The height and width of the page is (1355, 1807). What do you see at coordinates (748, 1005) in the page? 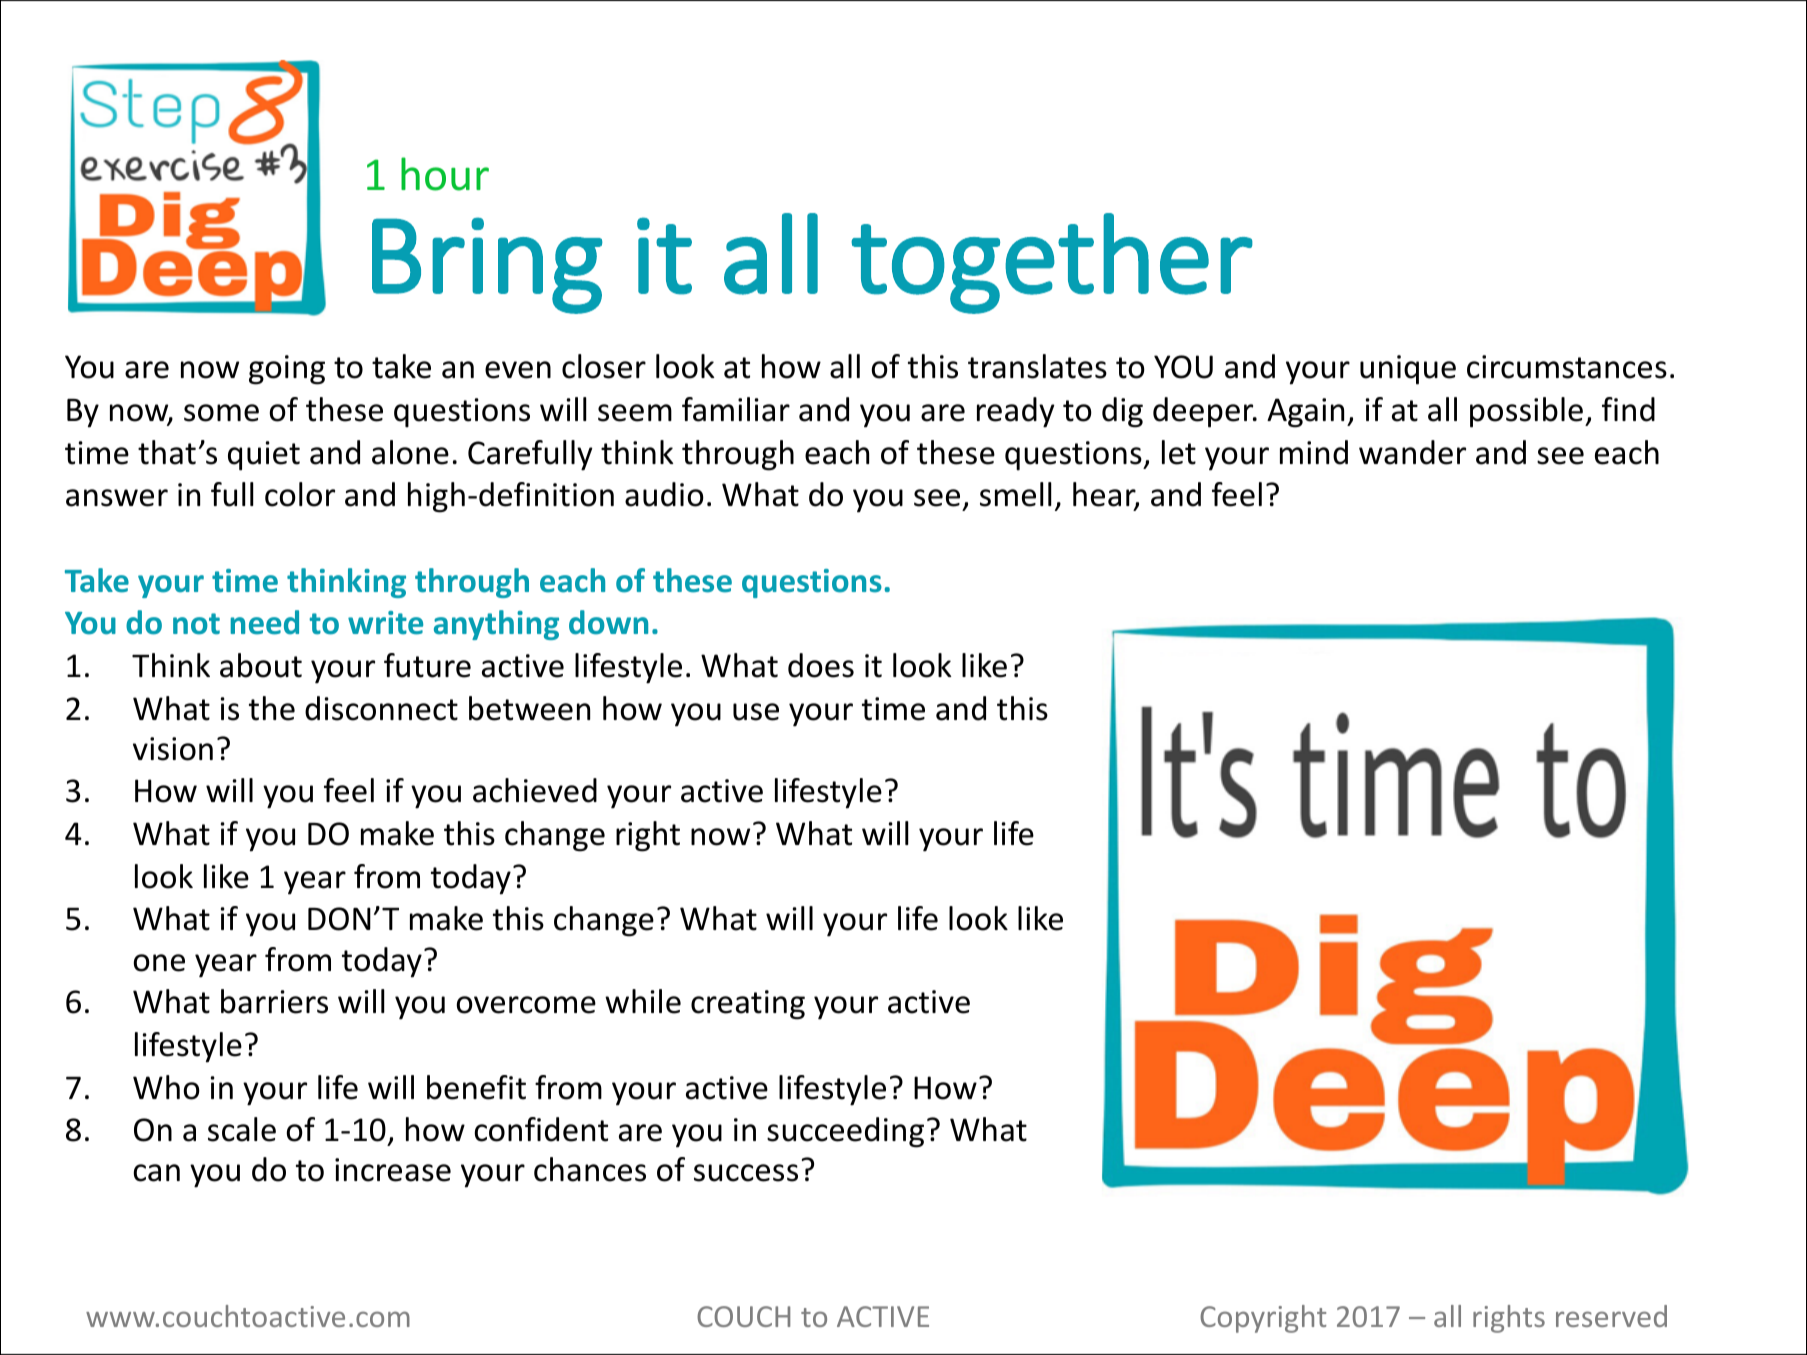
I see `creating` at bounding box center [748, 1005].
